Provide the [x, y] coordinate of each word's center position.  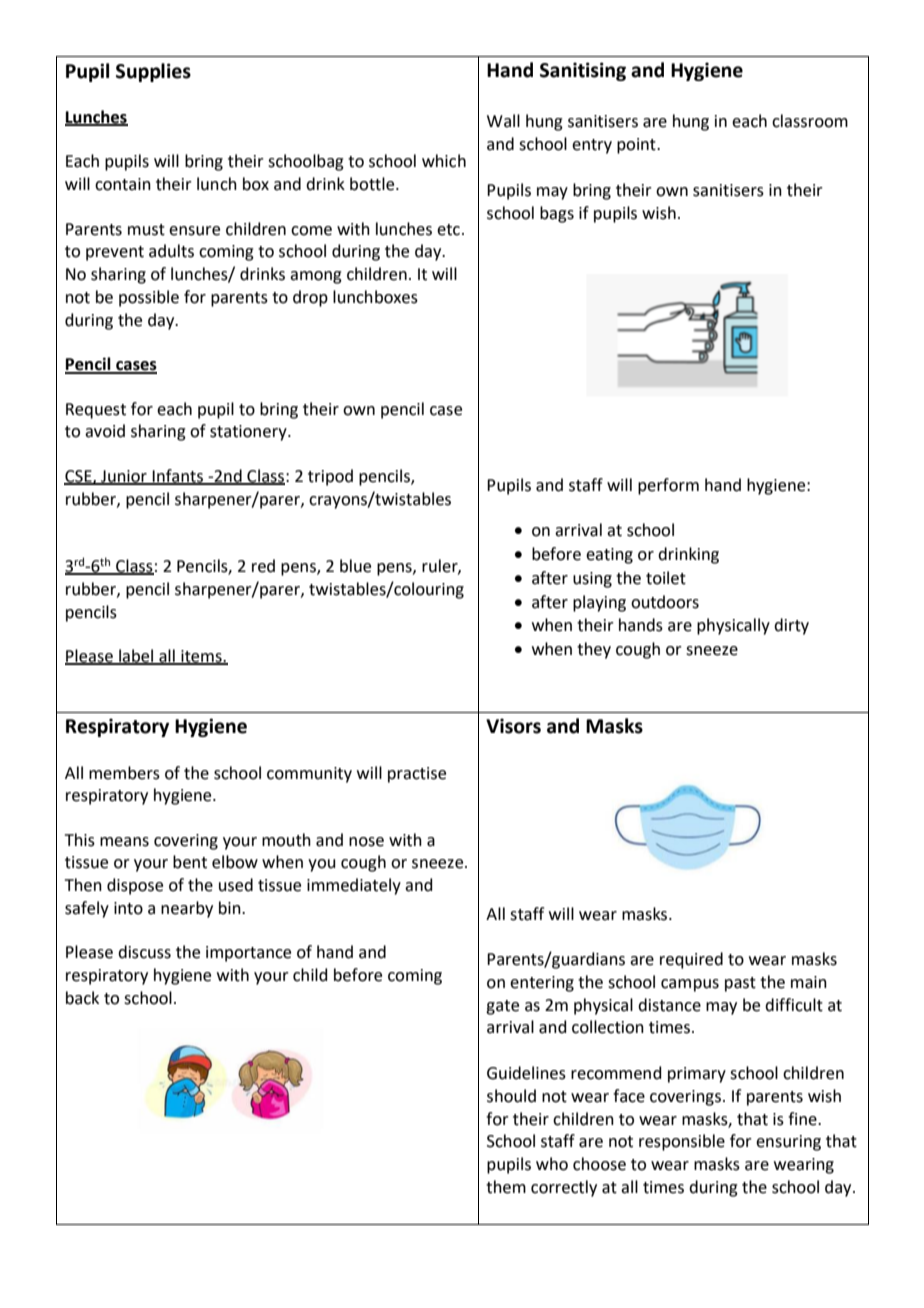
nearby [187, 909]
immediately [354, 886]
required [691, 960]
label [136, 657]
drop [310, 298]
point [637, 146]
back [82, 998]
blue [355, 566]
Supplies [153, 72]
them [506, 1187]
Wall [503, 121]
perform [668, 486]
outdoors [665, 602]
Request [96, 411]
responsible [682, 1142]
